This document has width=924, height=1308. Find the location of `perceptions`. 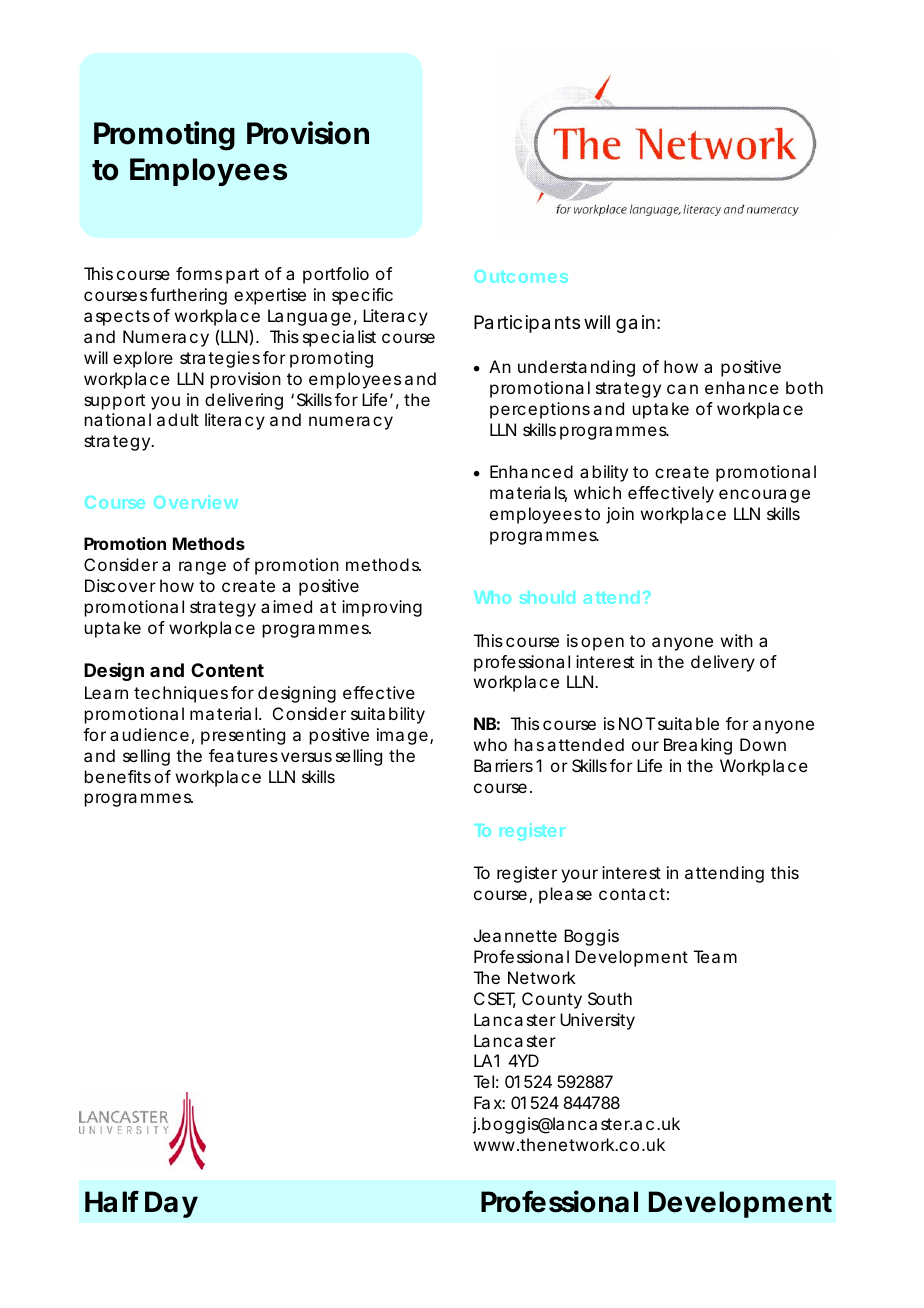

perceptions is located at coordinates (540, 410).
